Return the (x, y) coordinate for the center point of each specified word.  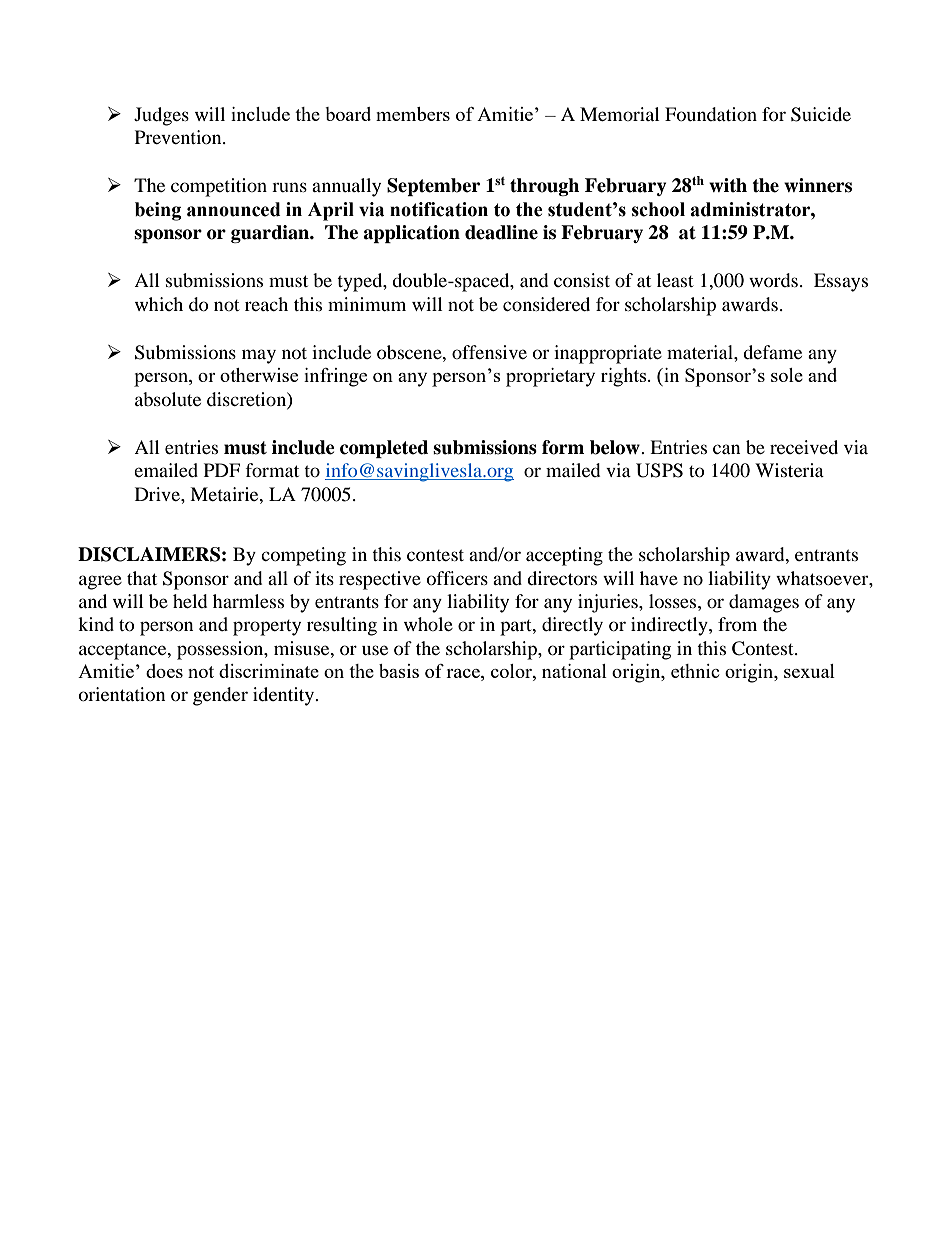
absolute (168, 399)
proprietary (550, 377)
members (413, 114)
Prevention (179, 137)
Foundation (711, 114)
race (464, 673)
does (164, 671)
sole (787, 375)
